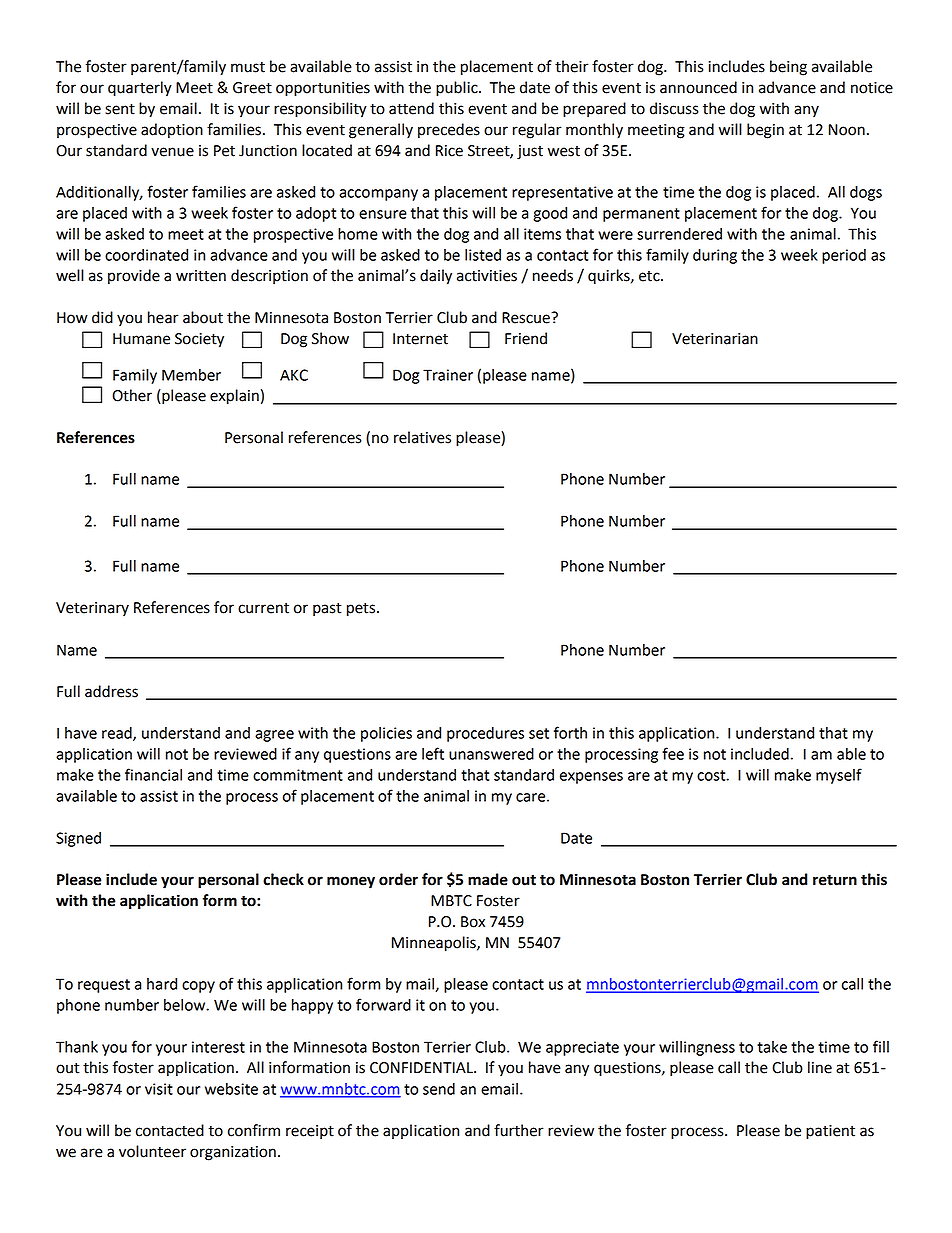 The width and height of the screenshot is (952, 1233). I want to click on Friend, so click(526, 338).
